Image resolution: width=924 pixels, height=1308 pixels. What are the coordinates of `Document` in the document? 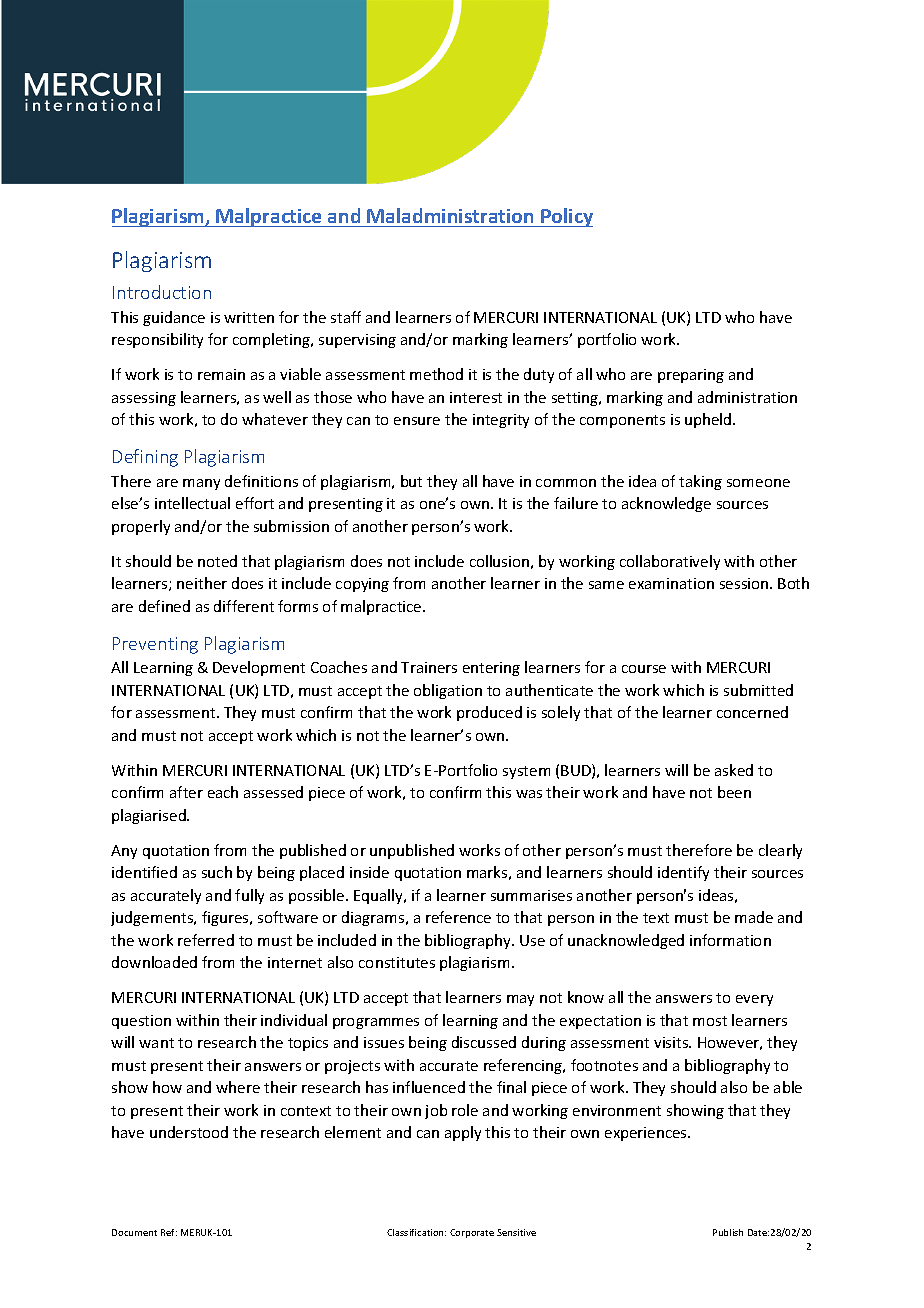 It's located at (134, 1232).
